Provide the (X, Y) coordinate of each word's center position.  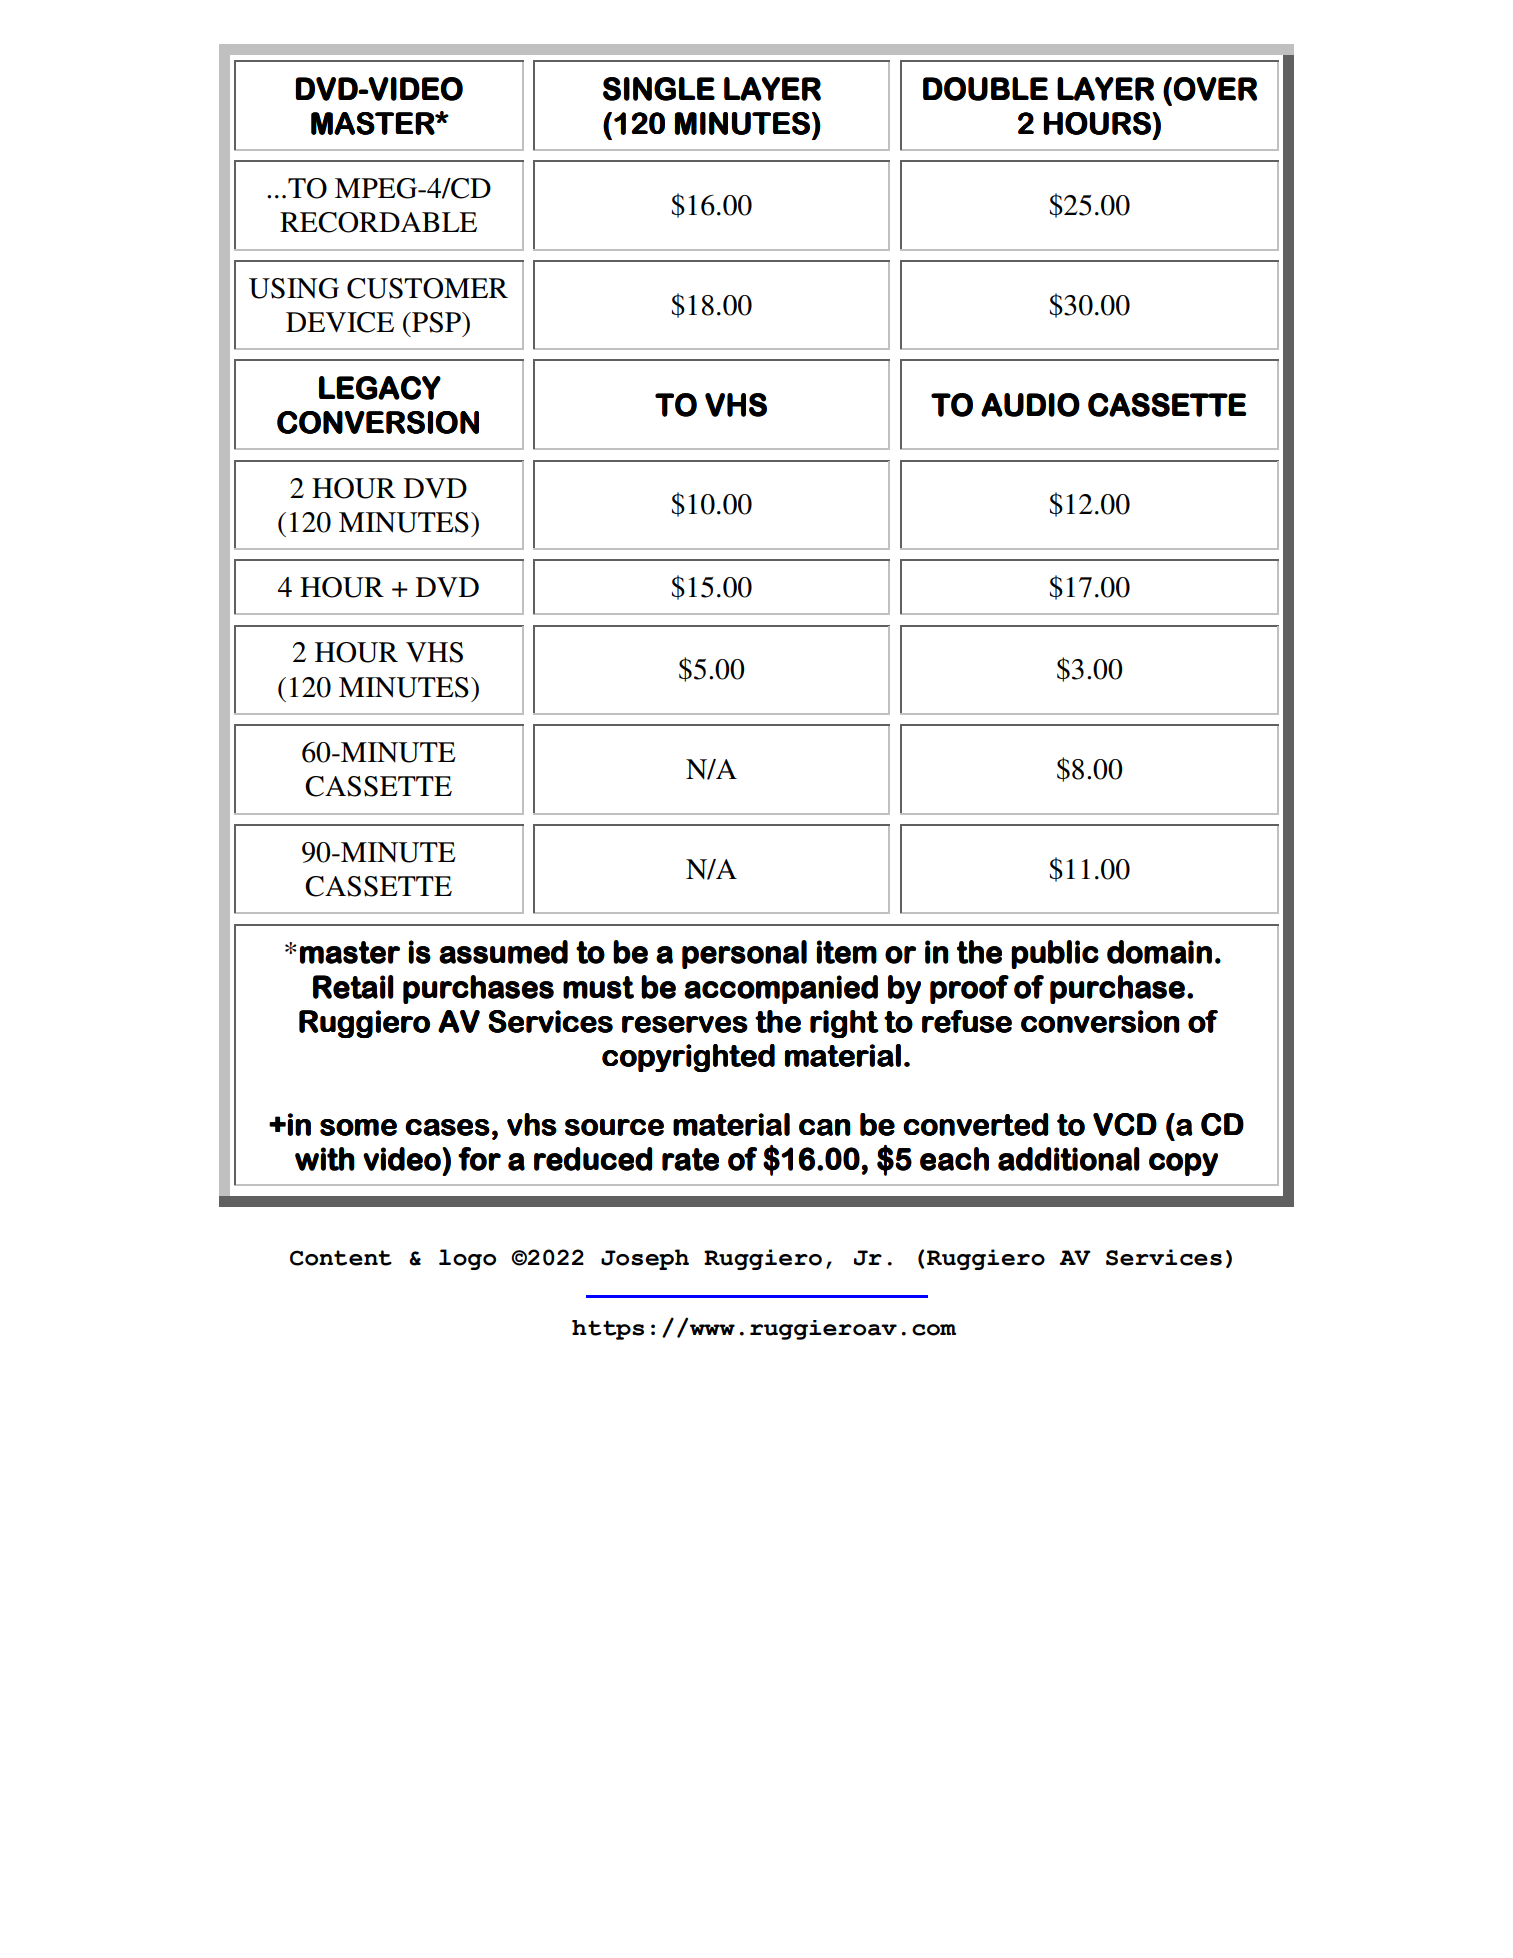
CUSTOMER (427, 288)
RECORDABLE (378, 222)
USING (294, 288)
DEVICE (340, 322)
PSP (437, 322)
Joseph (645, 1259)
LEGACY (380, 388)
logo (467, 1259)
